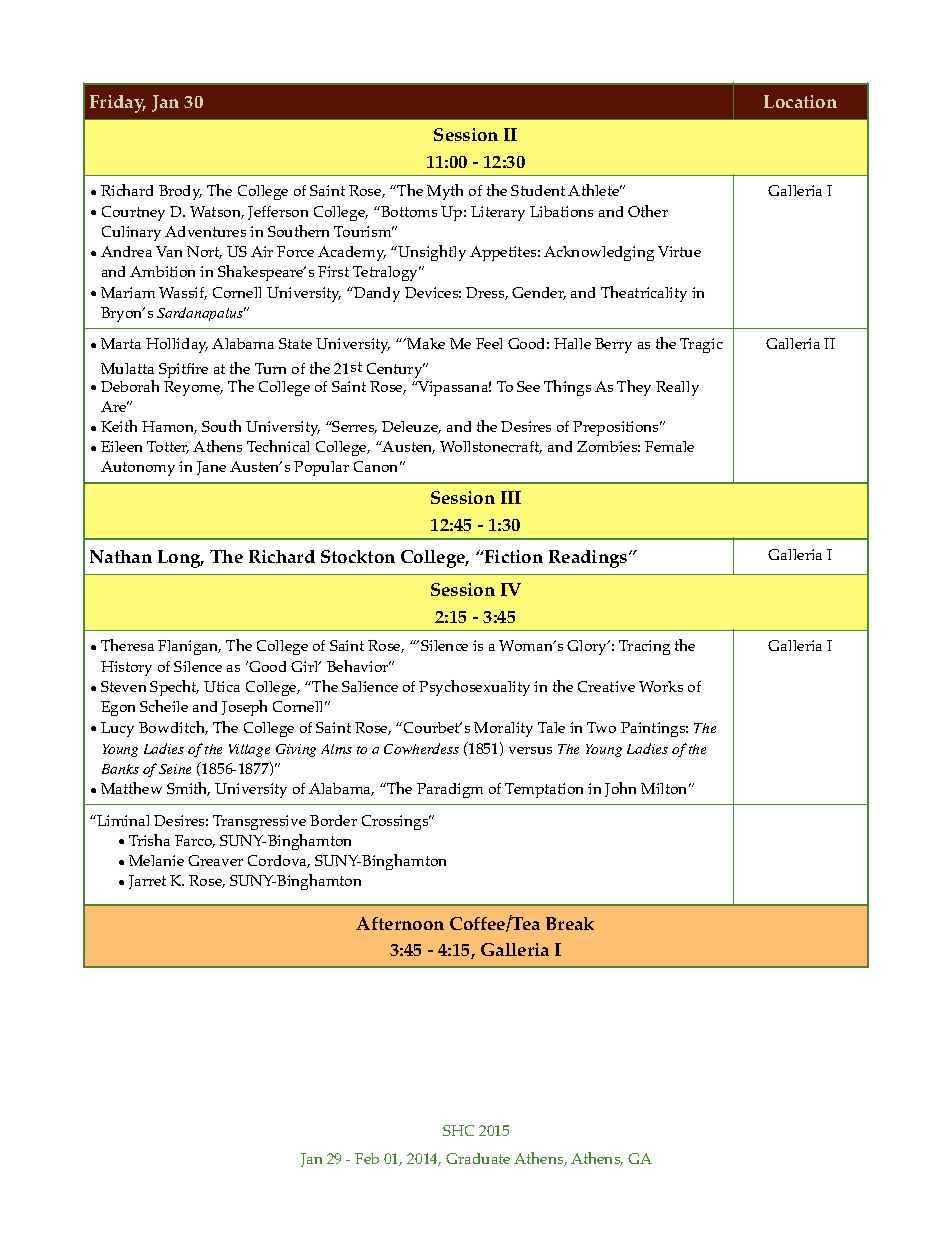 The height and width of the screenshot is (1233, 952). What do you see at coordinates (513, 556) in the screenshot?
I see `Fiction` at bounding box center [513, 556].
